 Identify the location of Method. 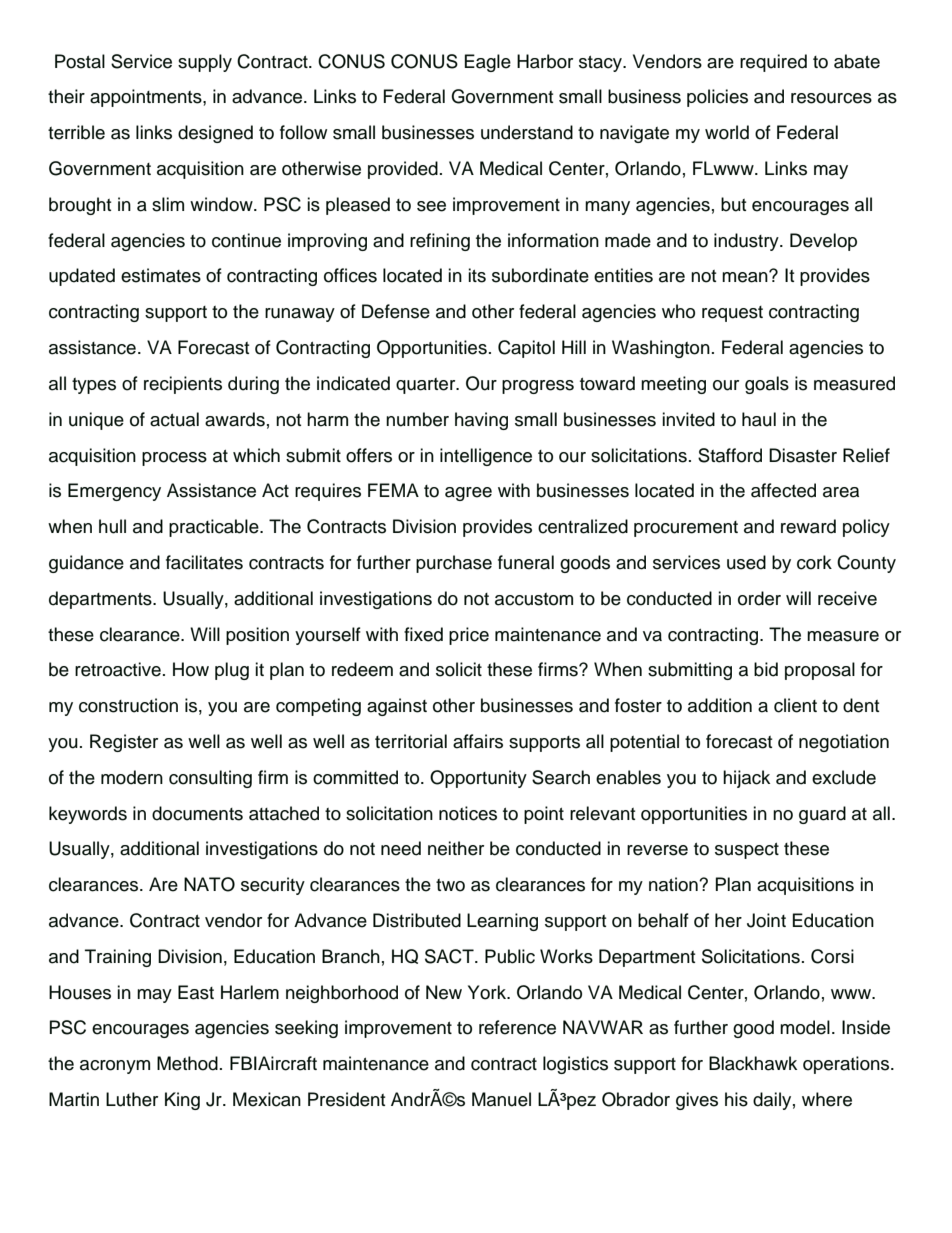
(187, 1063).
